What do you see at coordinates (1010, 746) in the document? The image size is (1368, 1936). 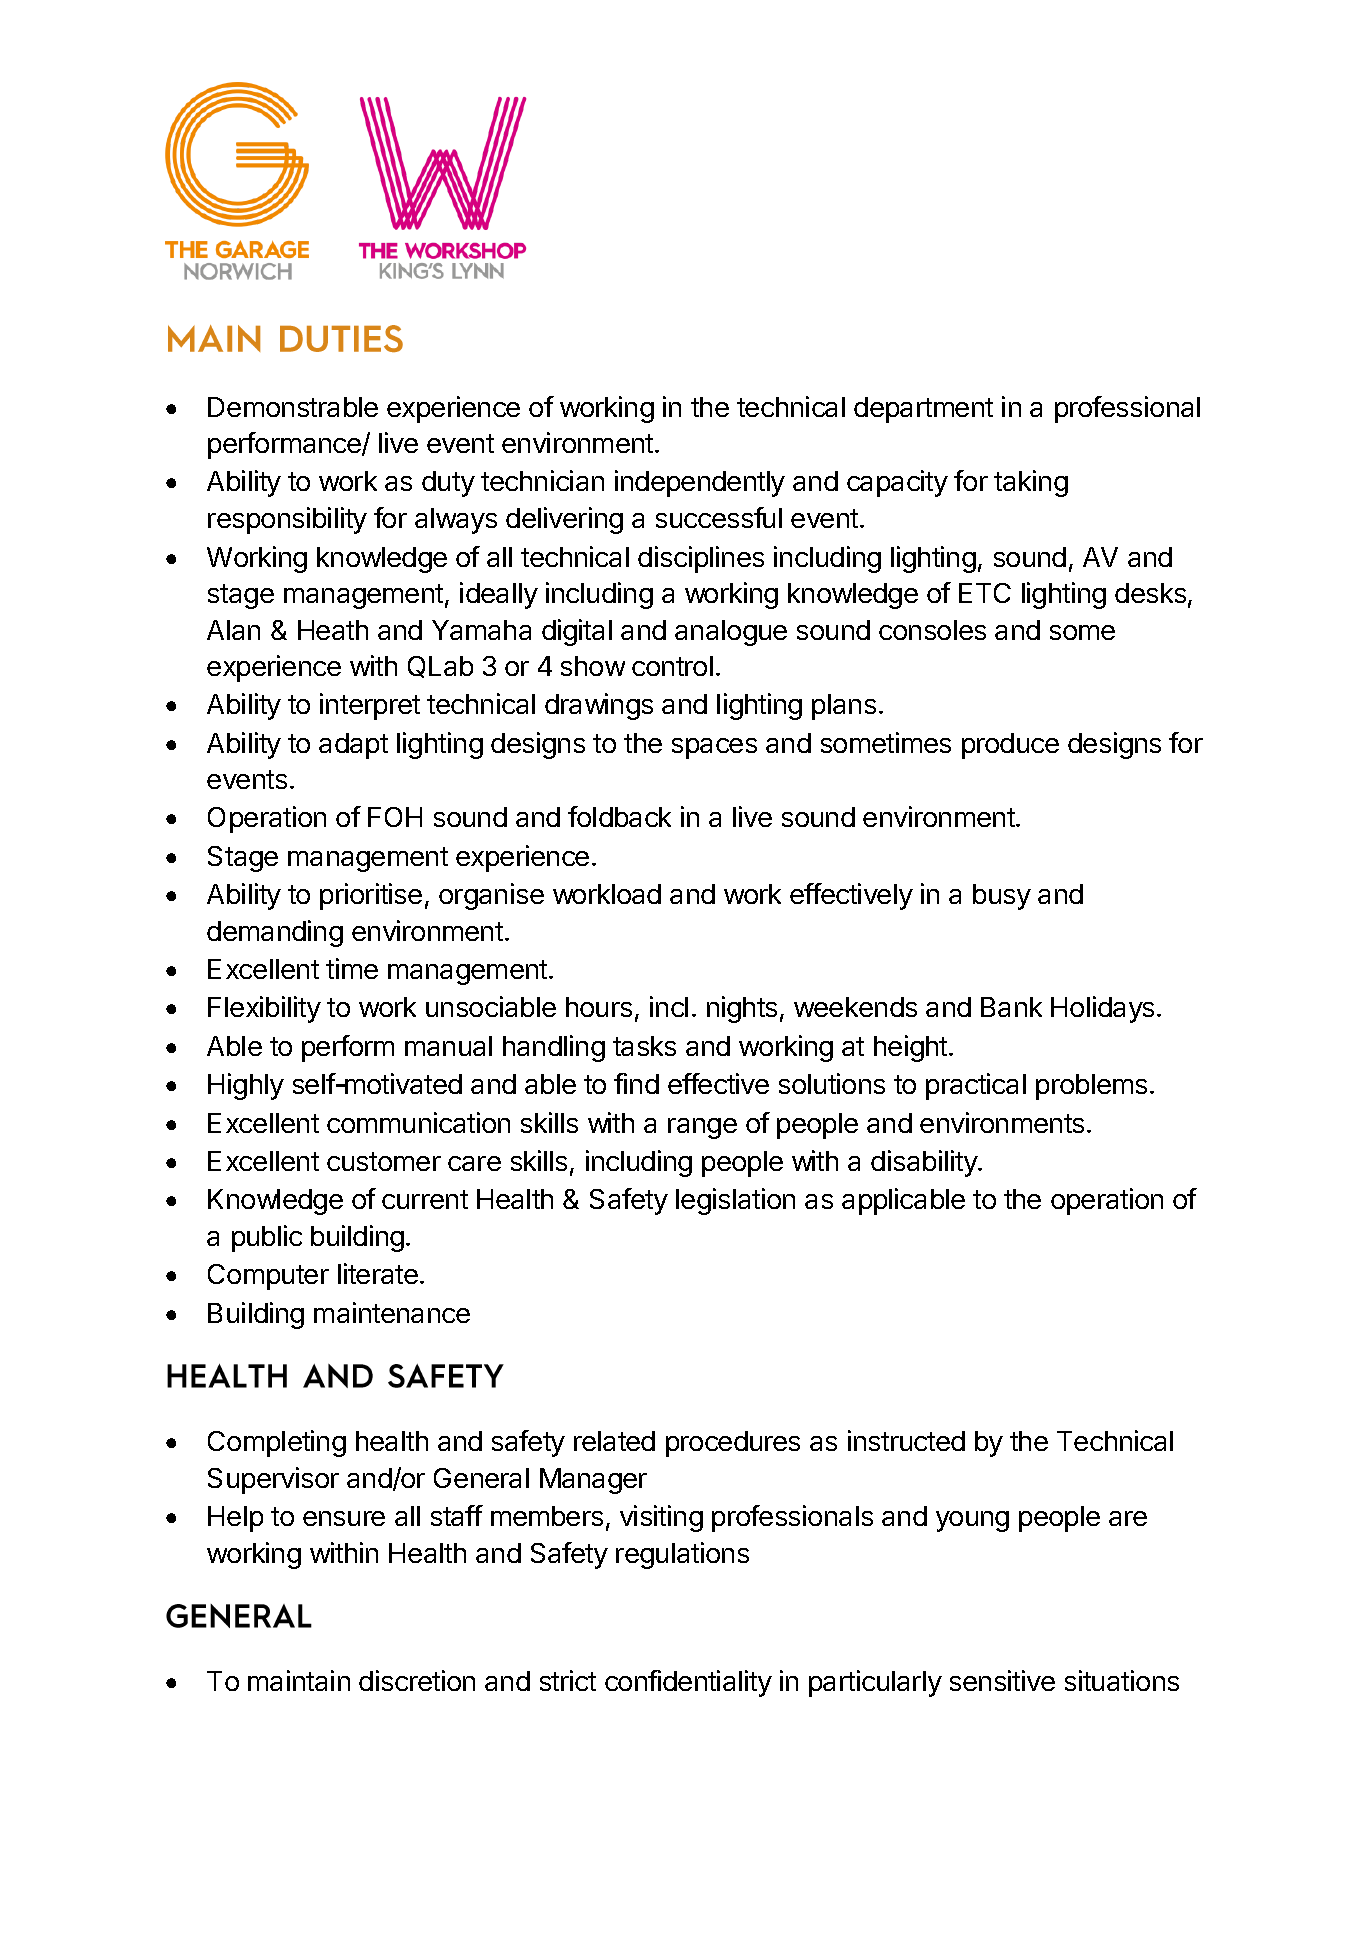 I see `produce` at bounding box center [1010, 746].
